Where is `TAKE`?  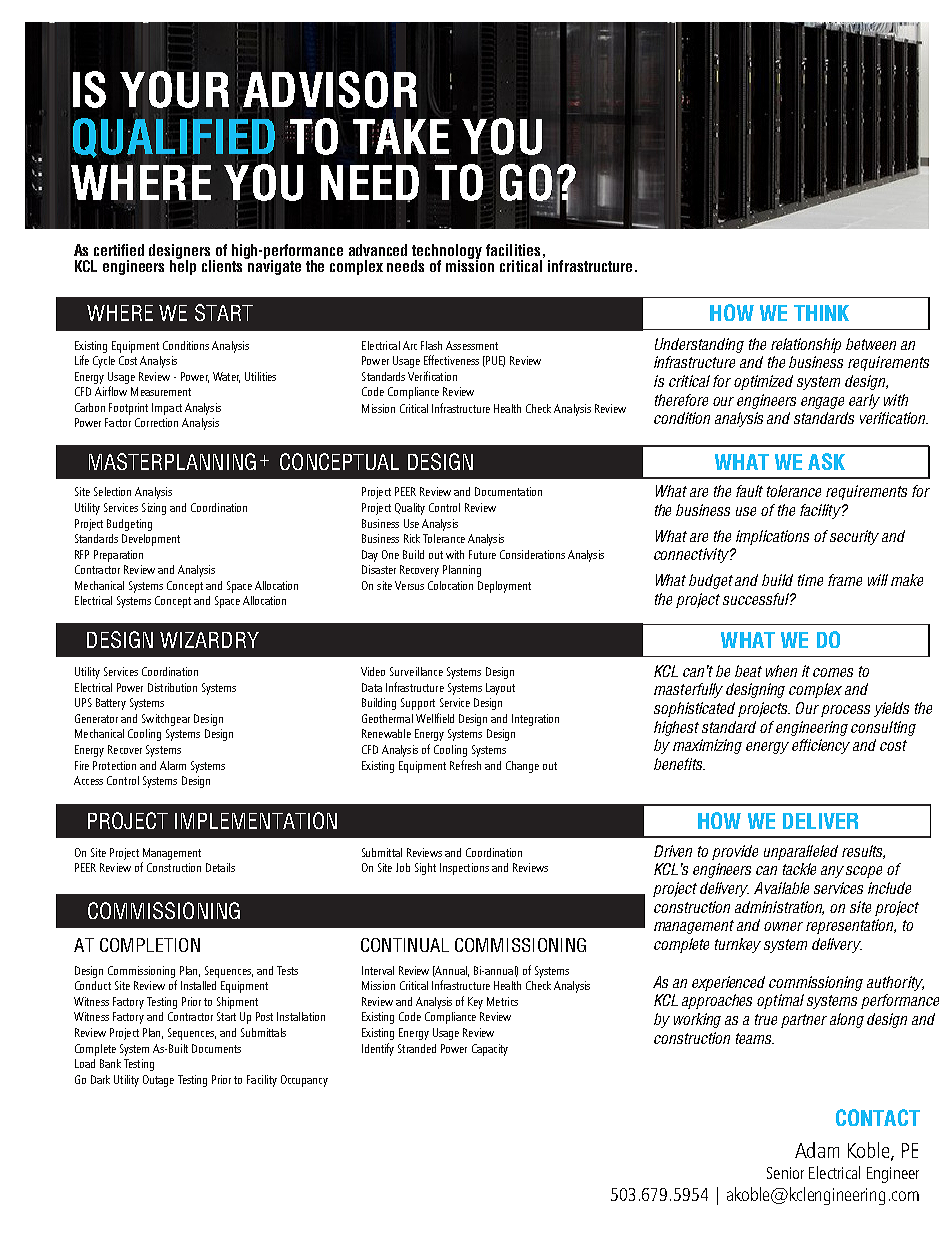 TAKE is located at coordinates (401, 136).
